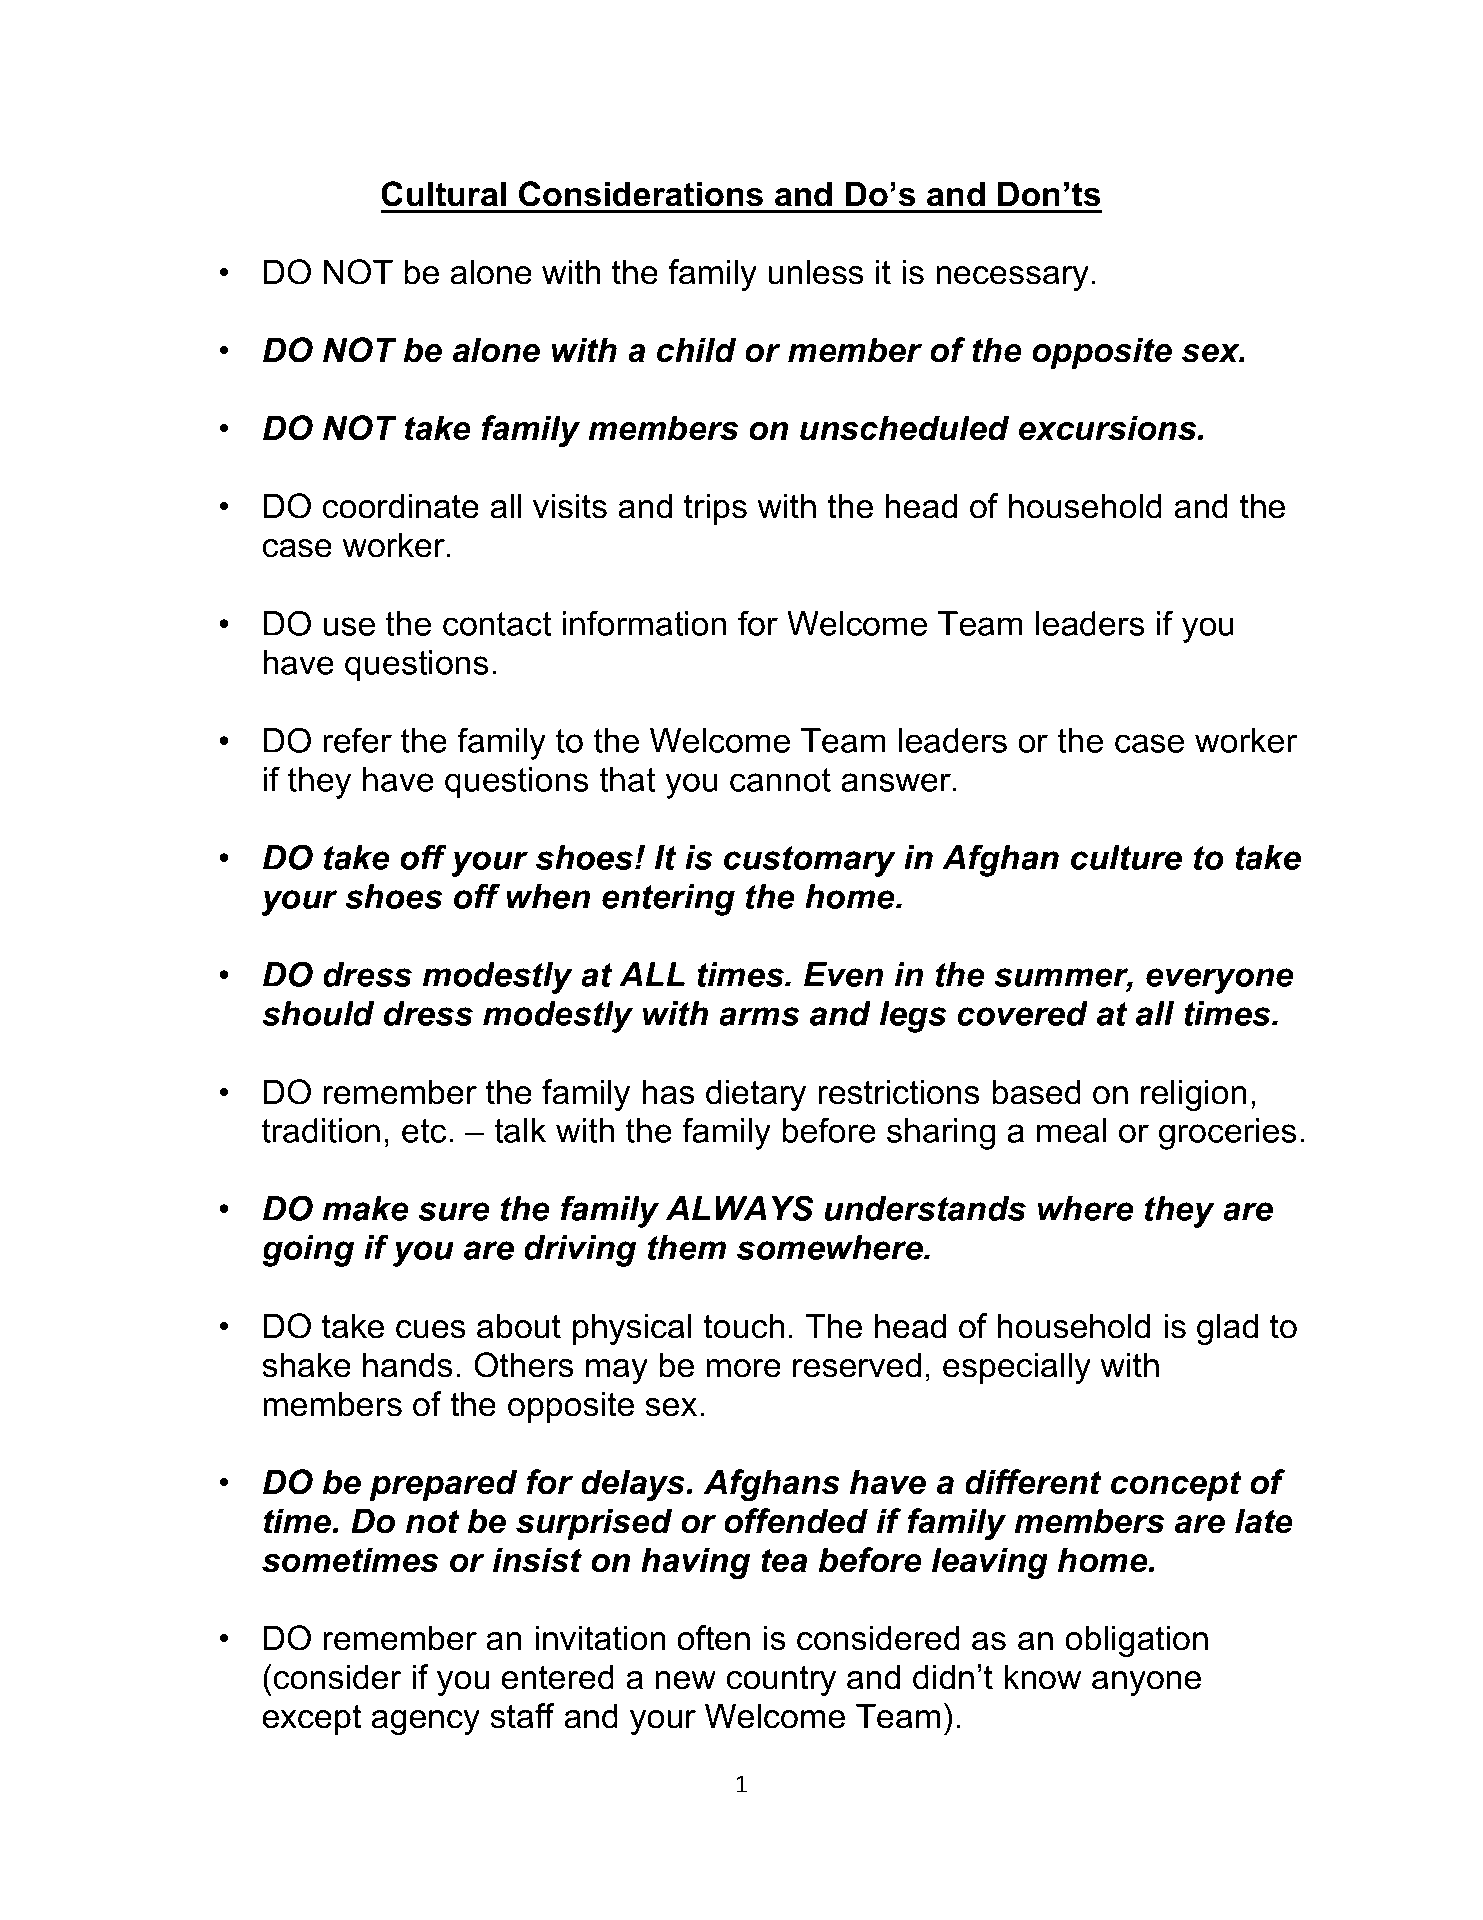  Describe the element at coordinates (454, 1211) in the page. I see `sure` at that location.
